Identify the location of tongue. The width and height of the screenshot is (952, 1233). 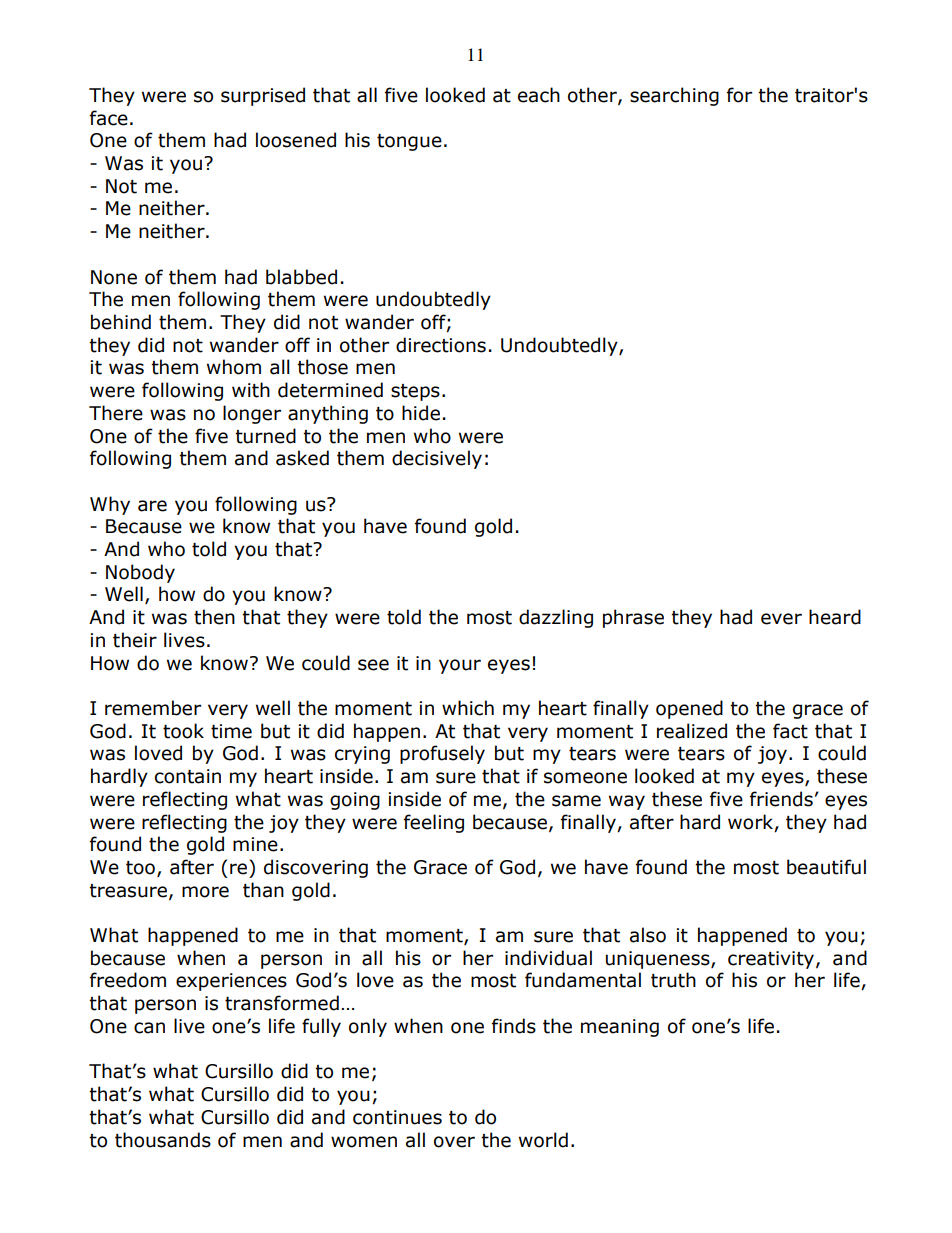
(409, 142).
